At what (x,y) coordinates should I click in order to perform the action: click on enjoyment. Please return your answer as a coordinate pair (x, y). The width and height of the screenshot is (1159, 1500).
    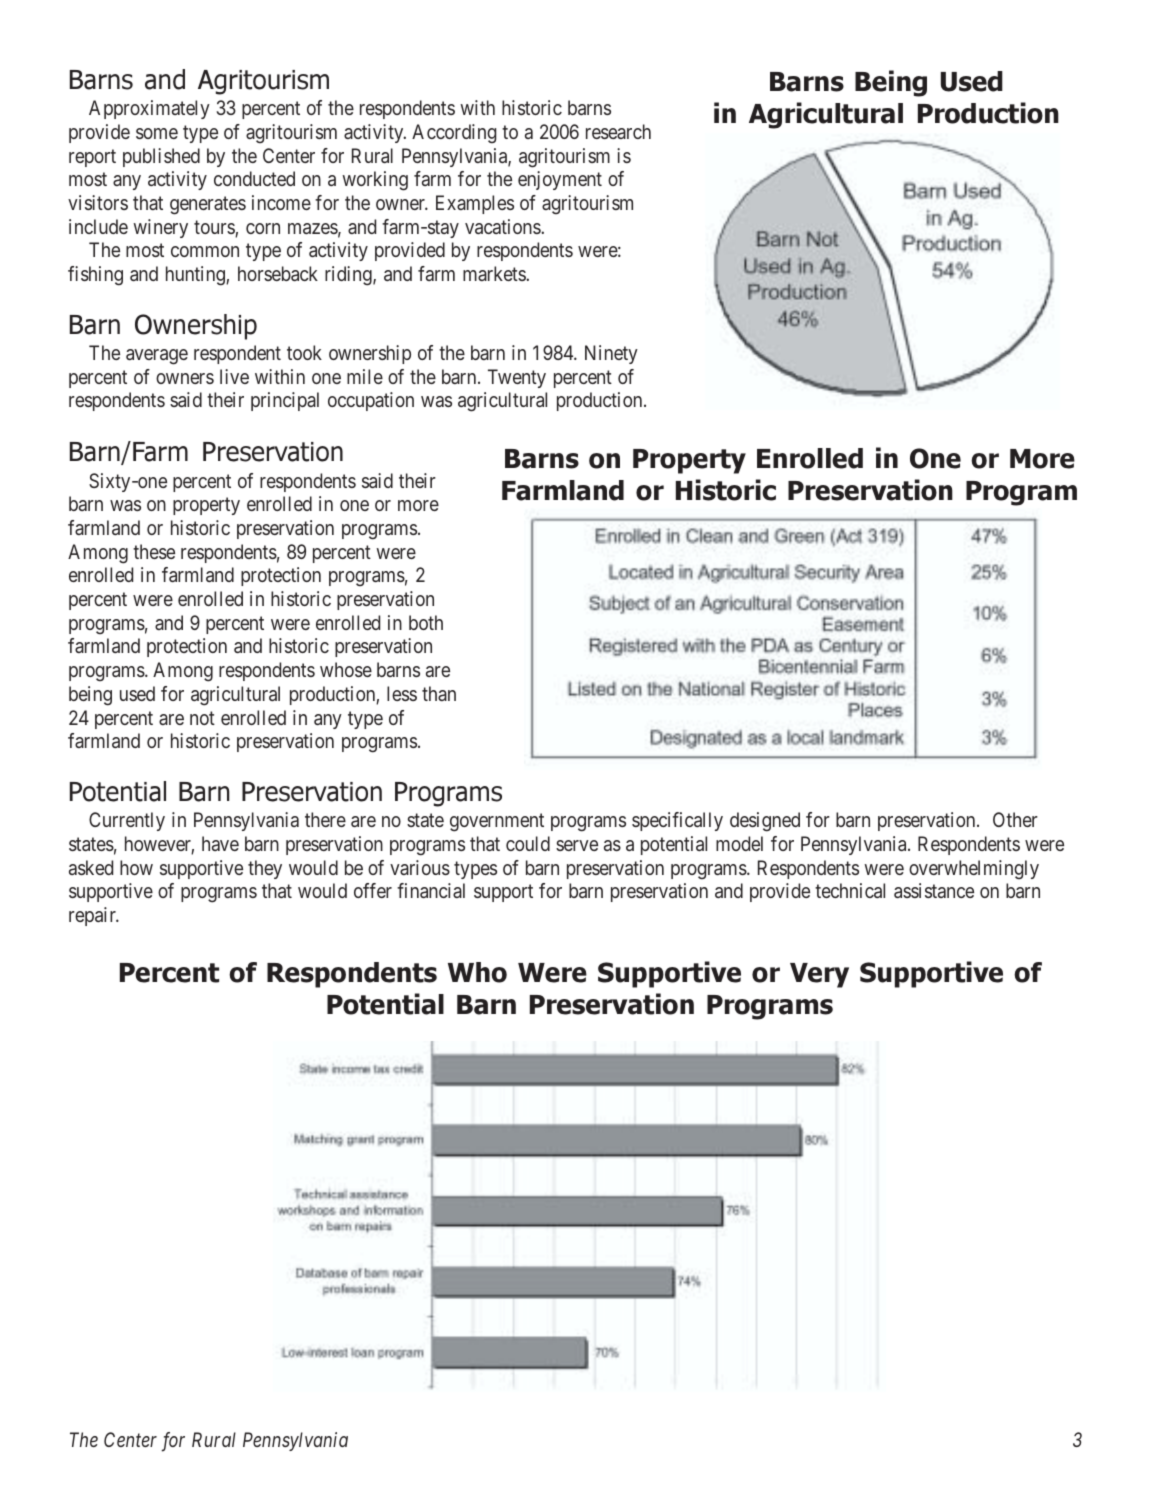
    Looking at the image, I should click on (560, 180).
